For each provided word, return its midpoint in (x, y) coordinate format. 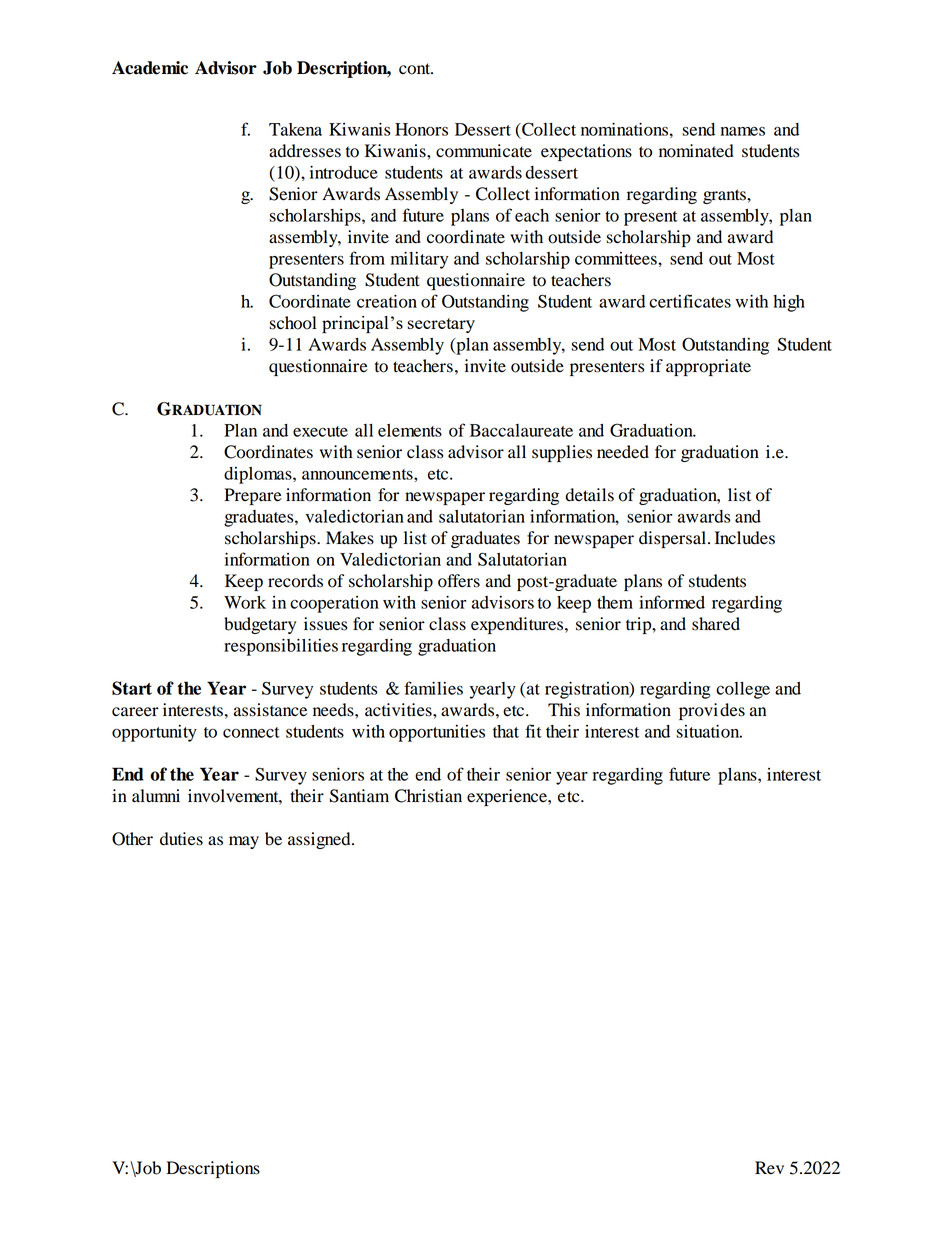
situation (709, 731)
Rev (769, 1168)
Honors (421, 129)
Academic (150, 68)
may (244, 842)
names (743, 131)
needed (623, 452)
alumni (156, 796)
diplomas (259, 475)
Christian (428, 796)
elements (410, 430)
